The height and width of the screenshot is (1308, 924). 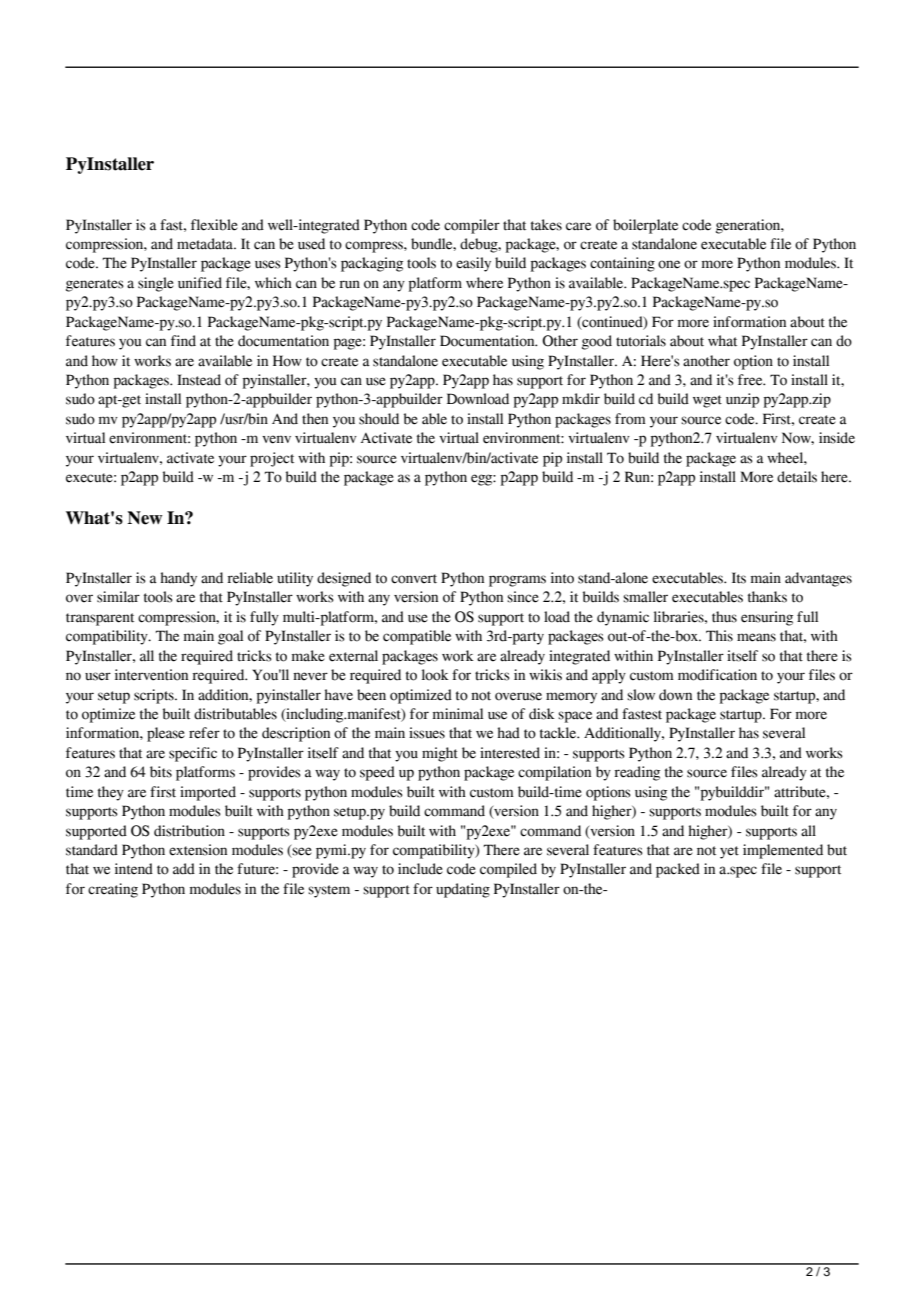 What do you see at coordinates (206, 244) in the screenshot?
I see `metadata` at bounding box center [206, 244].
